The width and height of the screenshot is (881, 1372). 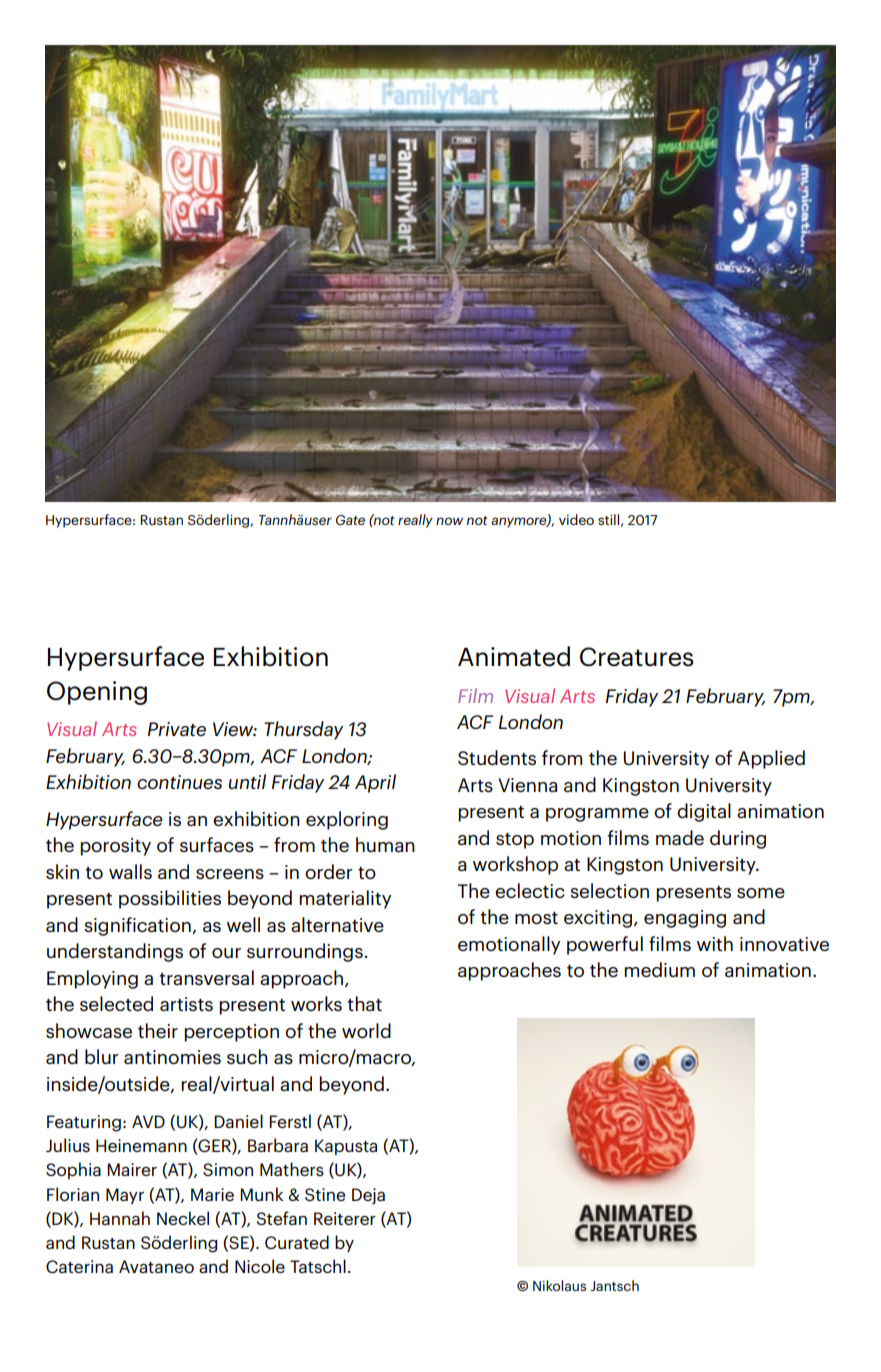 I want to click on world, so click(x=366, y=1030).
